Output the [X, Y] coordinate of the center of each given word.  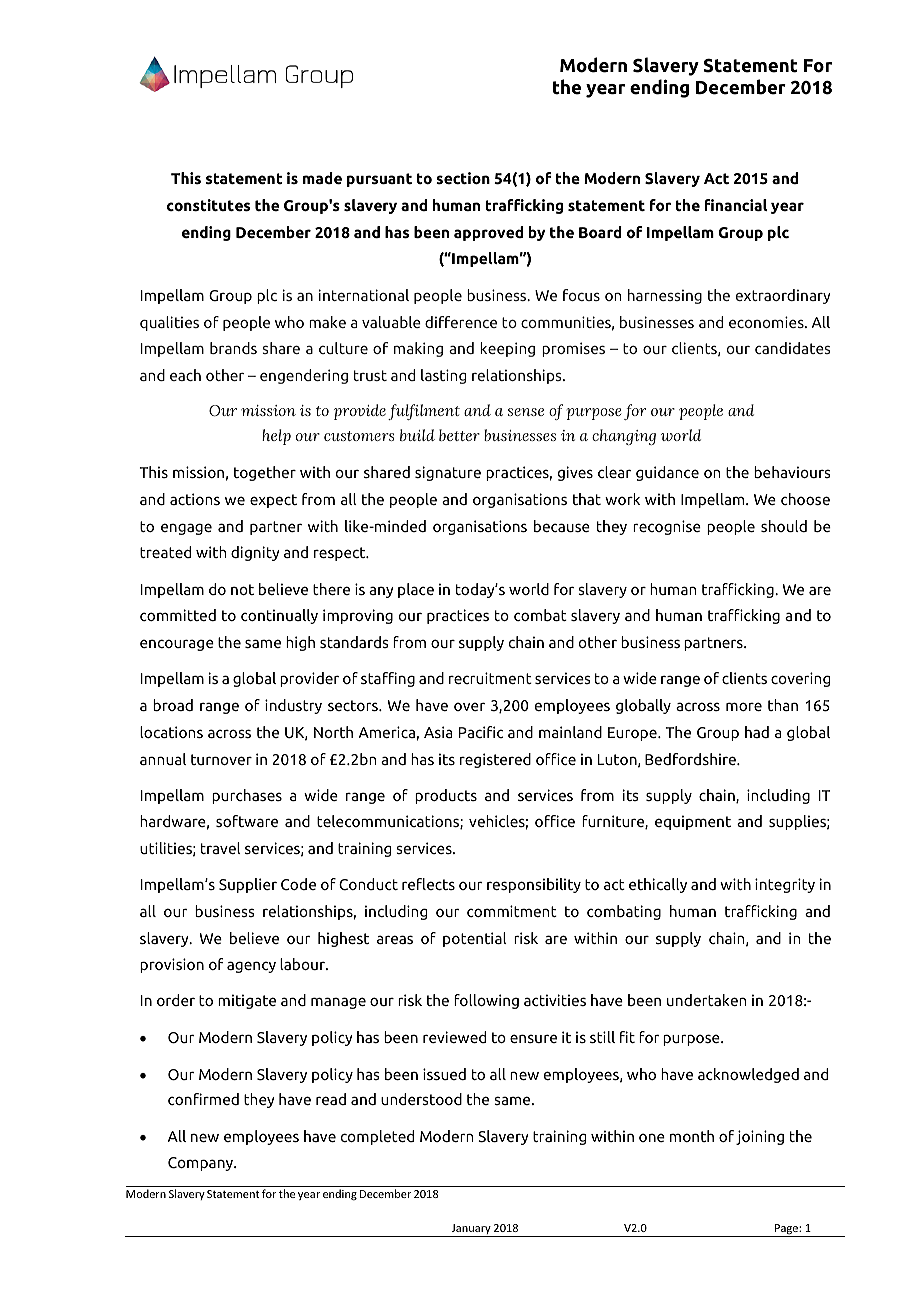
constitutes [208, 205]
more [744, 706]
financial [736, 205]
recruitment [490, 678]
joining [760, 1137]
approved [488, 233]
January [471, 1230]
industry [293, 706]
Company [202, 1164]
